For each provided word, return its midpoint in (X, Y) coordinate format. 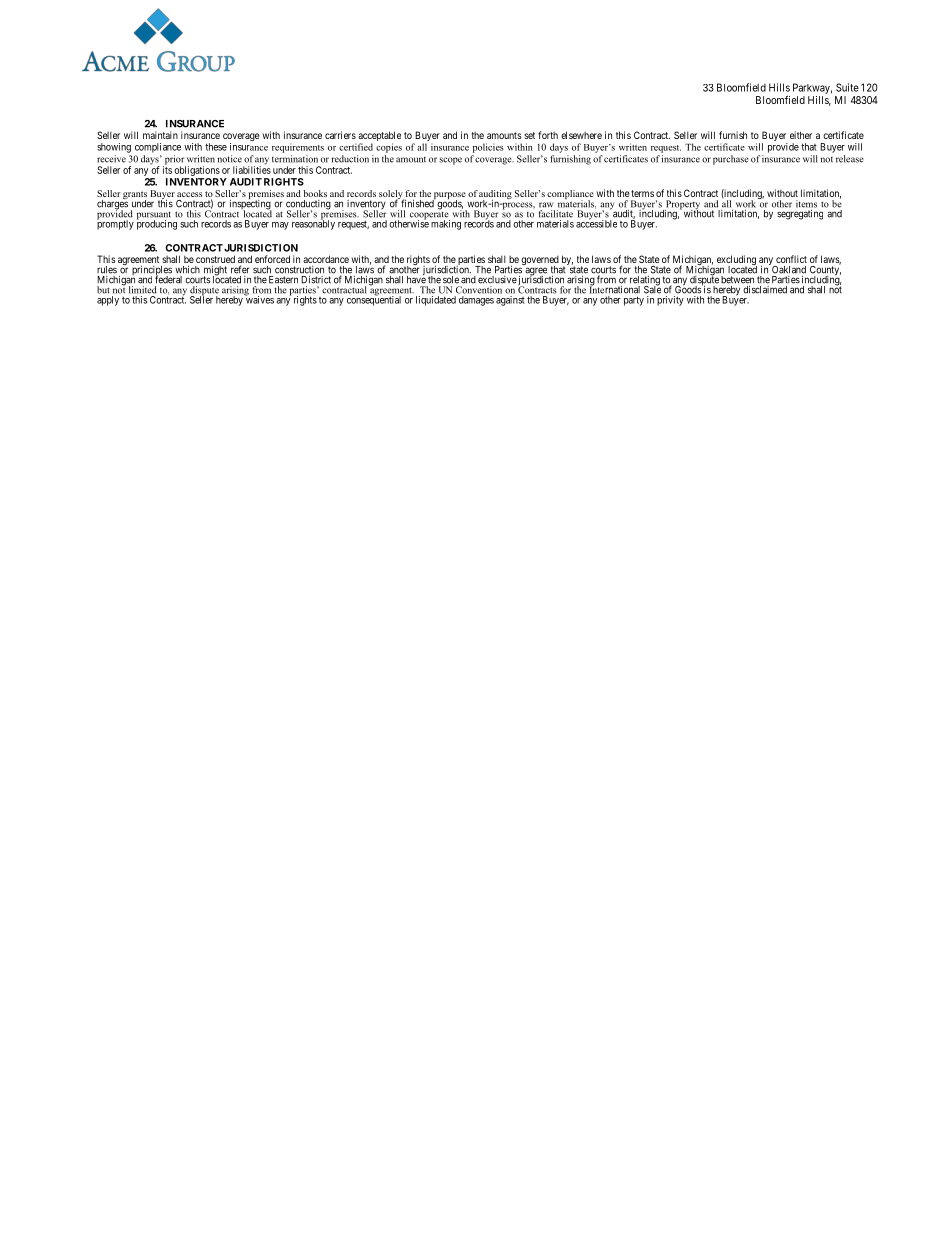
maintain (160, 135)
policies (488, 148)
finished (417, 203)
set (529, 135)
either (801, 135)
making (446, 225)
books (315, 193)
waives (259, 299)
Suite (847, 87)
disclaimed (765, 289)
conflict (791, 259)
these (216, 147)
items (806, 205)
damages (476, 301)
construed (215, 259)
